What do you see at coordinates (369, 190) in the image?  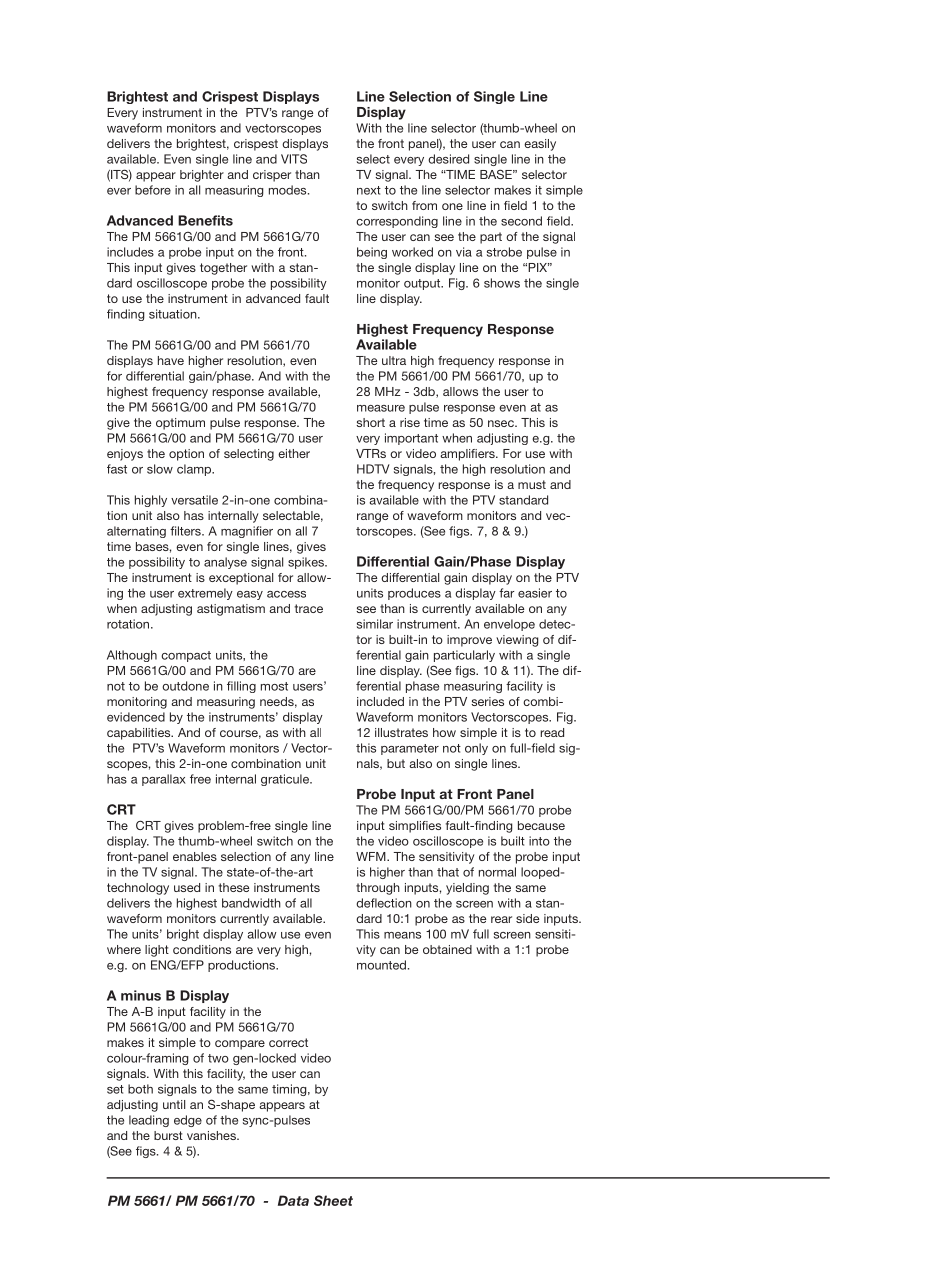 I see `next` at bounding box center [369, 190].
